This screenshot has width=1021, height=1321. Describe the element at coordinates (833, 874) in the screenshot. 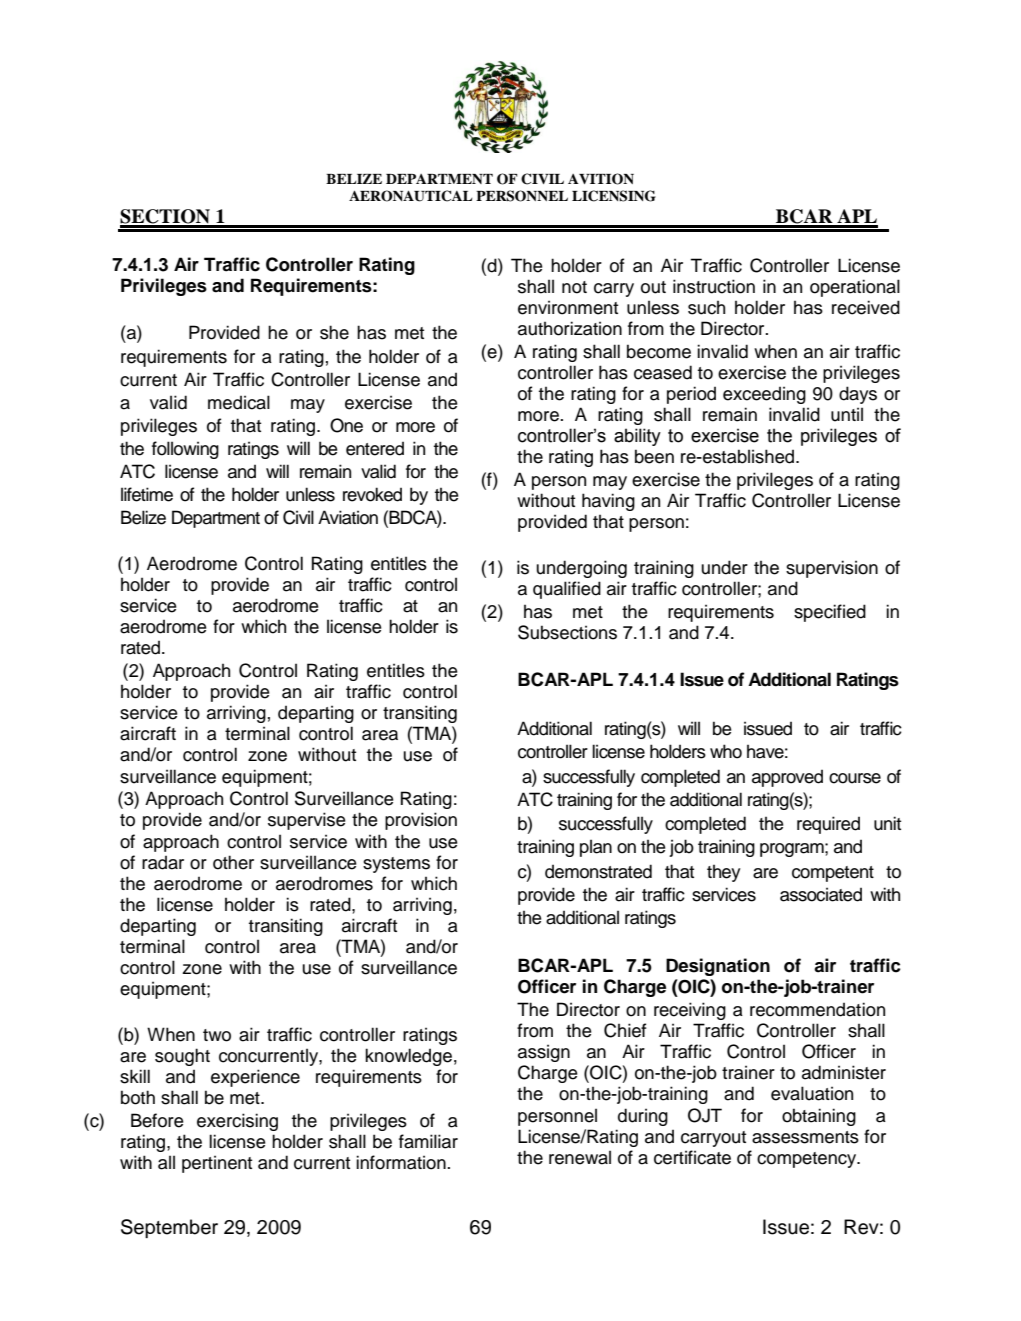

I see `competent` at that location.
